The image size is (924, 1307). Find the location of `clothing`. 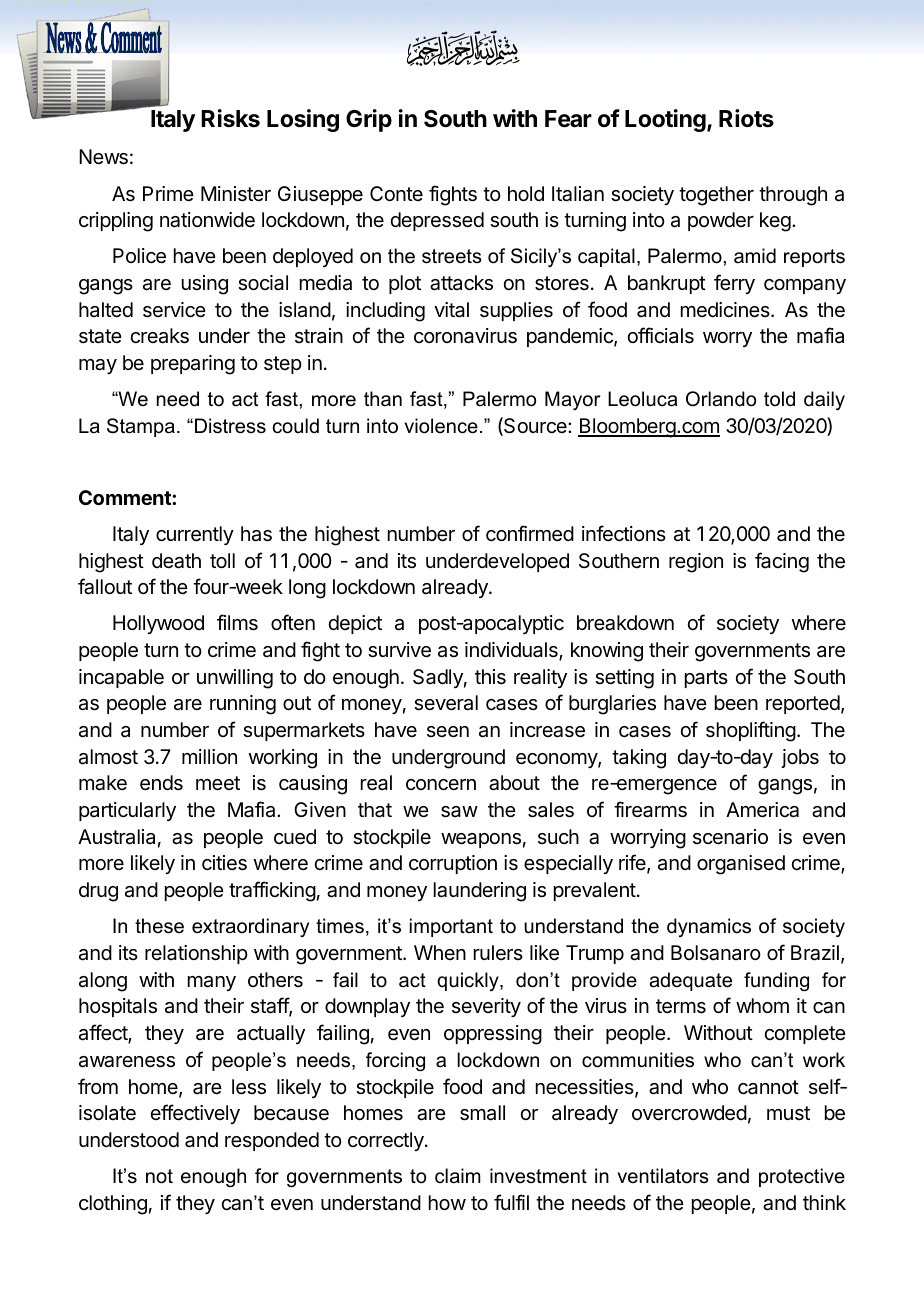

clothing is located at coordinates (113, 1205).
